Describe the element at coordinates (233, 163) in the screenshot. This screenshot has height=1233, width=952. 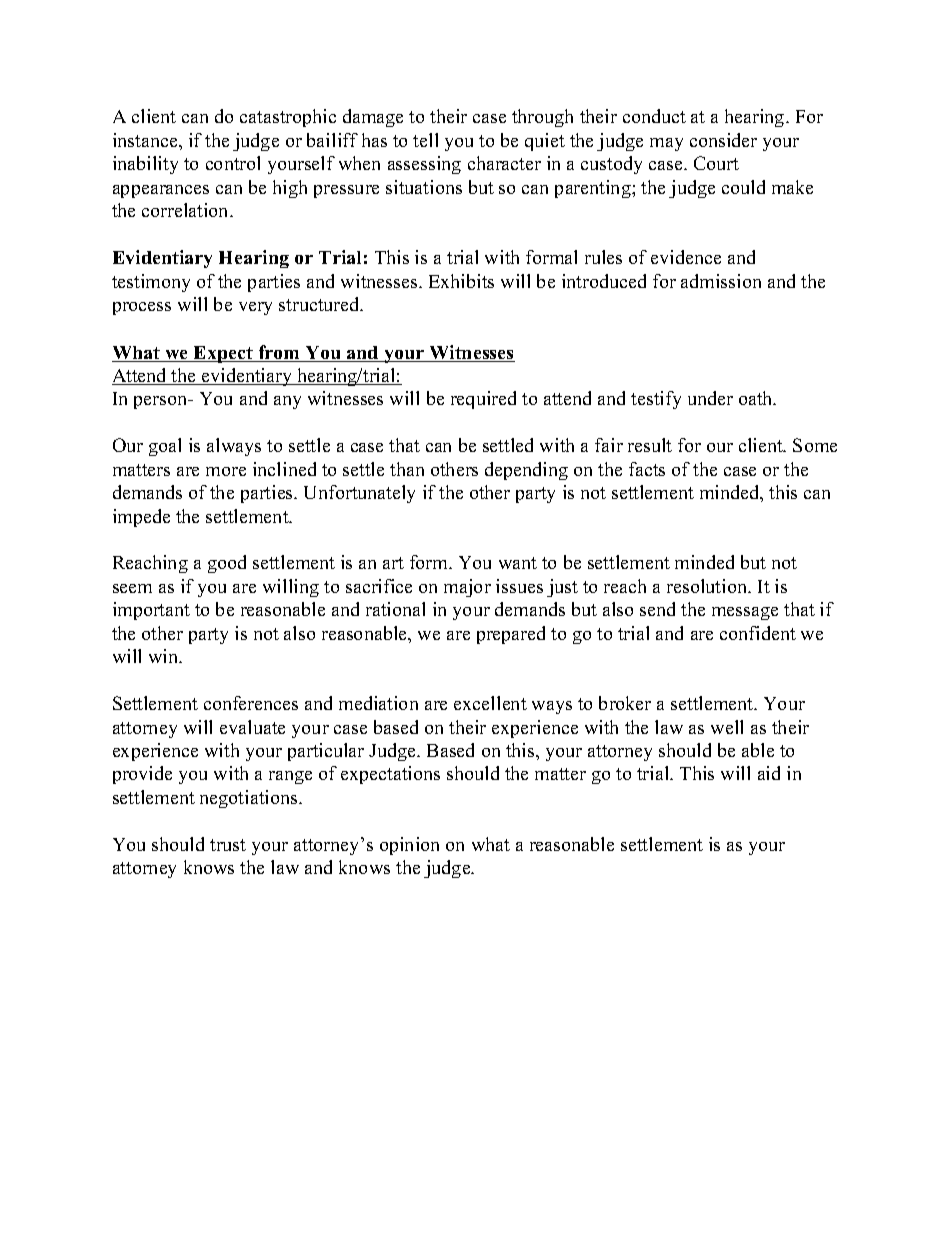
I see `control` at that location.
